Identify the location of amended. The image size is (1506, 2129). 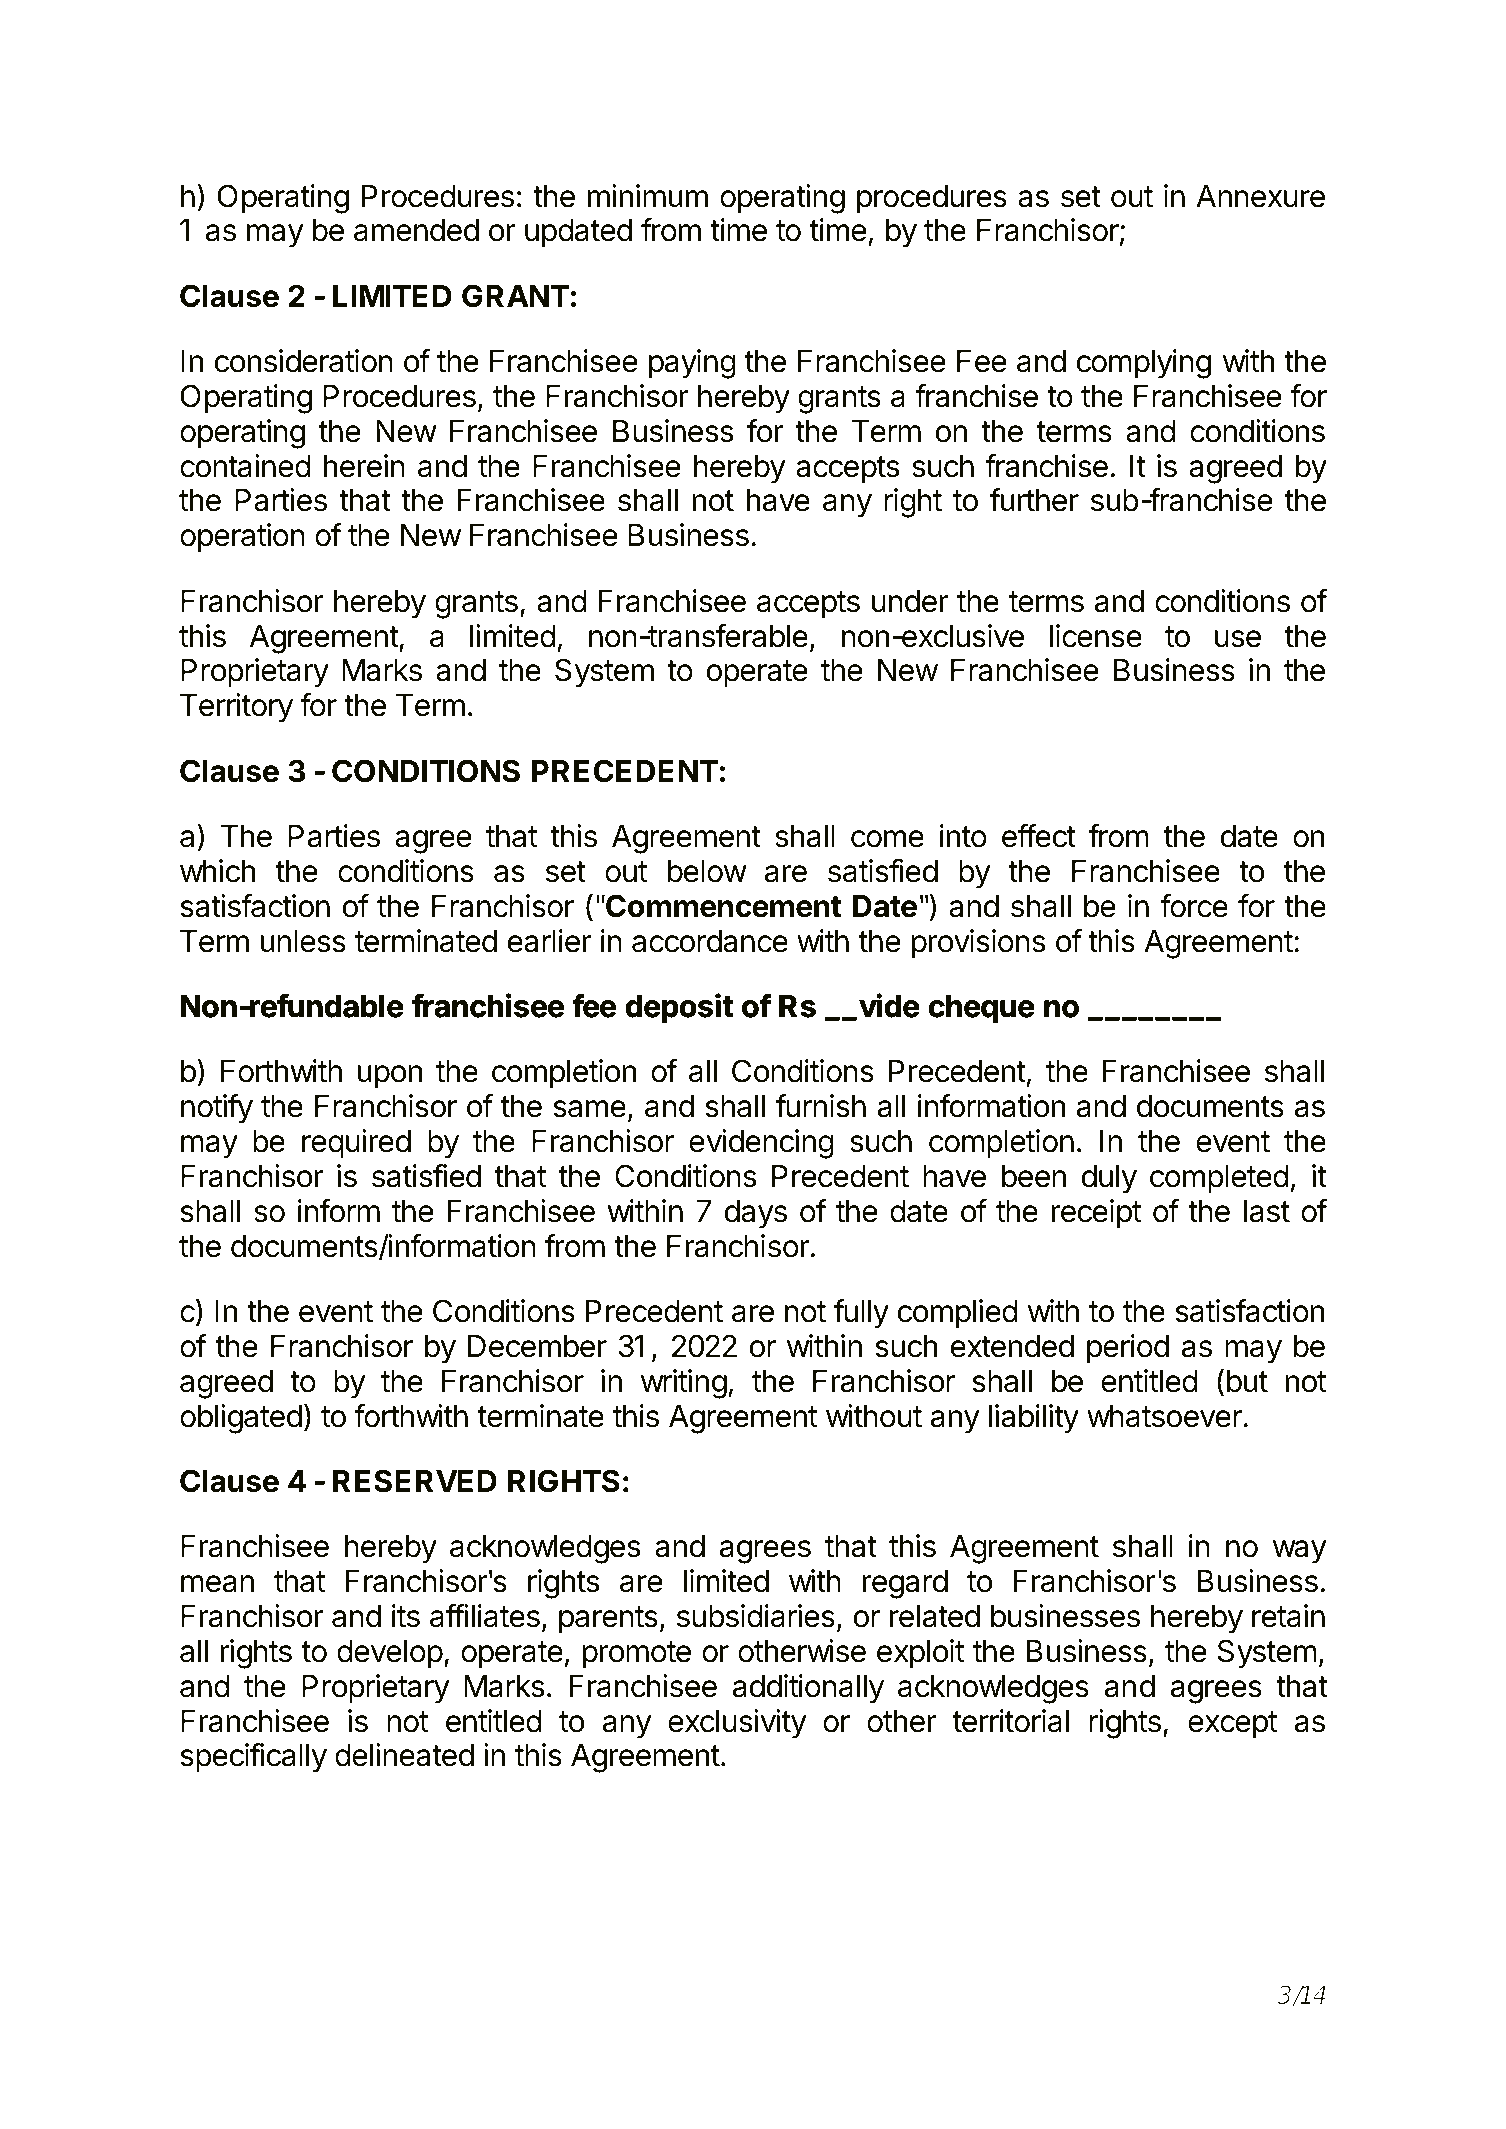
(416, 230).
